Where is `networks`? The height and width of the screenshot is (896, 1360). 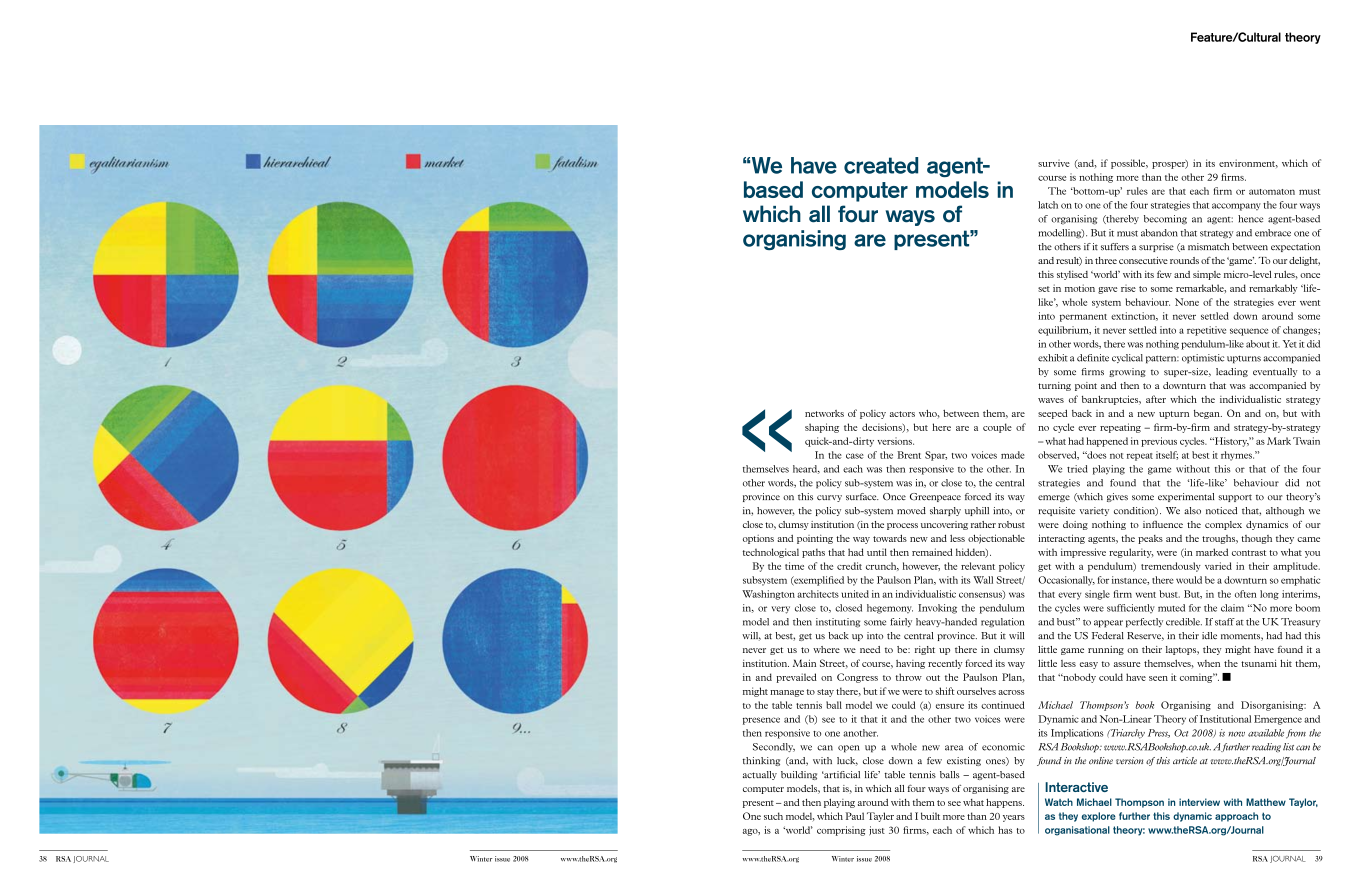 networks is located at coordinates (824, 413).
